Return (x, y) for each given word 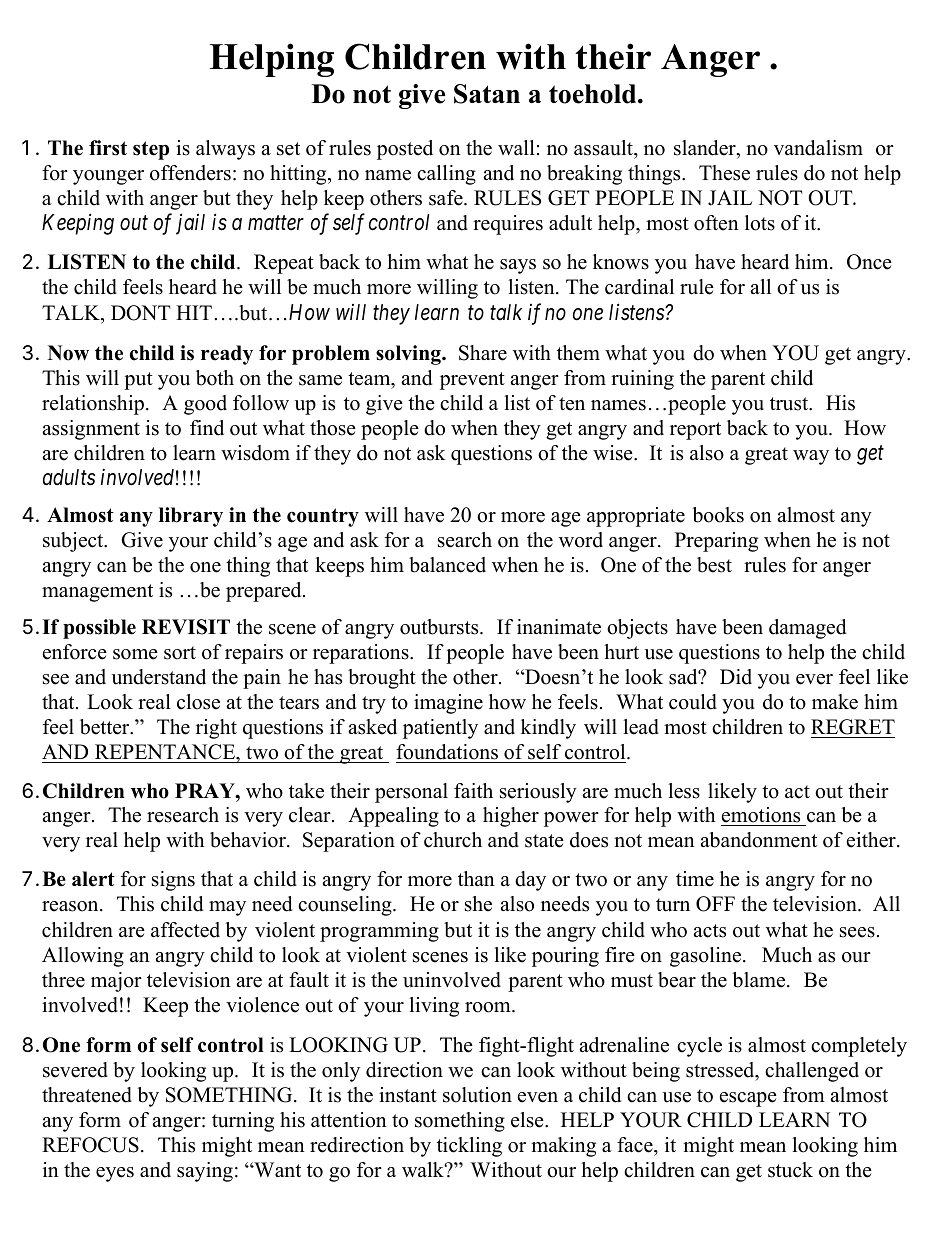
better (106, 727)
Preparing (716, 542)
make (835, 702)
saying (205, 1172)
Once (869, 262)
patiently (440, 729)
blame (760, 980)
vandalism (818, 148)
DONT (141, 313)
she (478, 904)
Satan (487, 94)
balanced (447, 565)
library (191, 517)
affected (185, 930)
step (151, 150)
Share (483, 353)
